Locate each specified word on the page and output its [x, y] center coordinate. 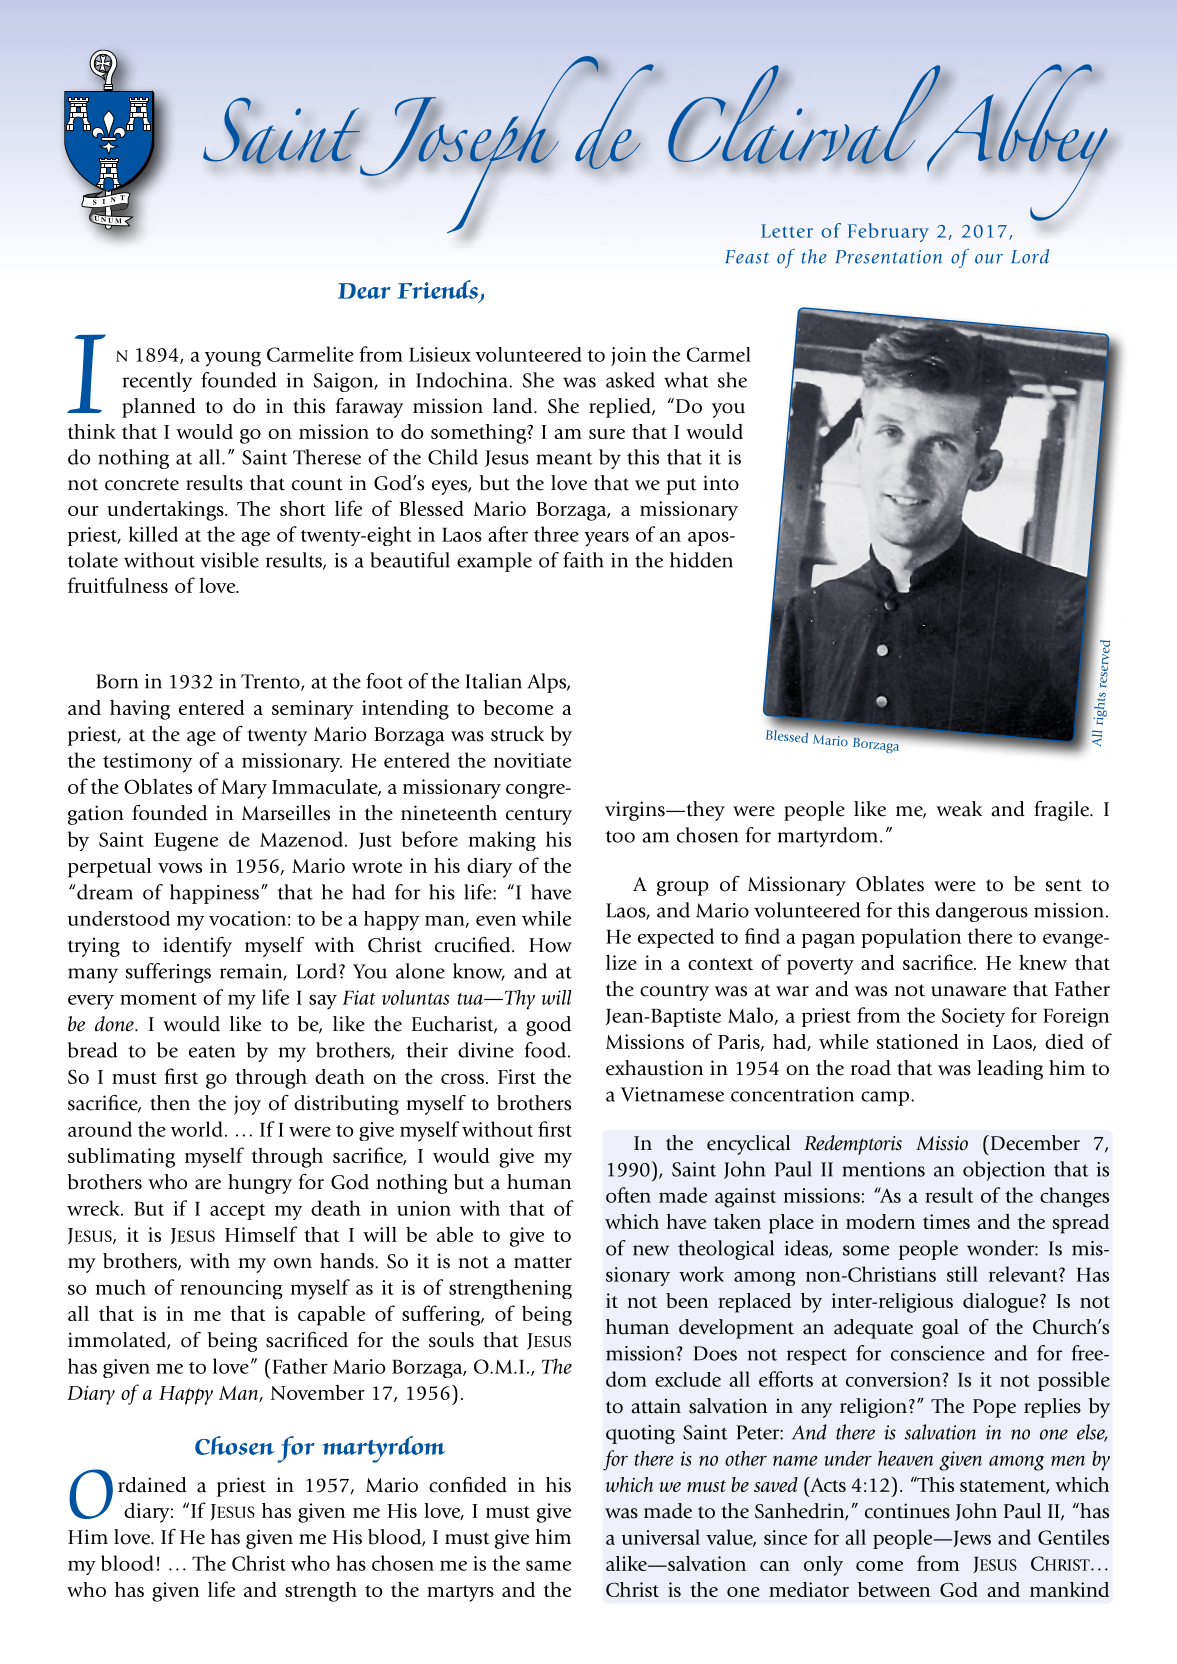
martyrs [460, 1593]
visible [230, 560]
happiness [214, 894]
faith [583, 560]
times [946, 1221]
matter [543, 1262]
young [233, 359]
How [550, 945]
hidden [701, 560]
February [888, 232]
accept [237, 1212]
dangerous [982, 912]
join [629, 356]
